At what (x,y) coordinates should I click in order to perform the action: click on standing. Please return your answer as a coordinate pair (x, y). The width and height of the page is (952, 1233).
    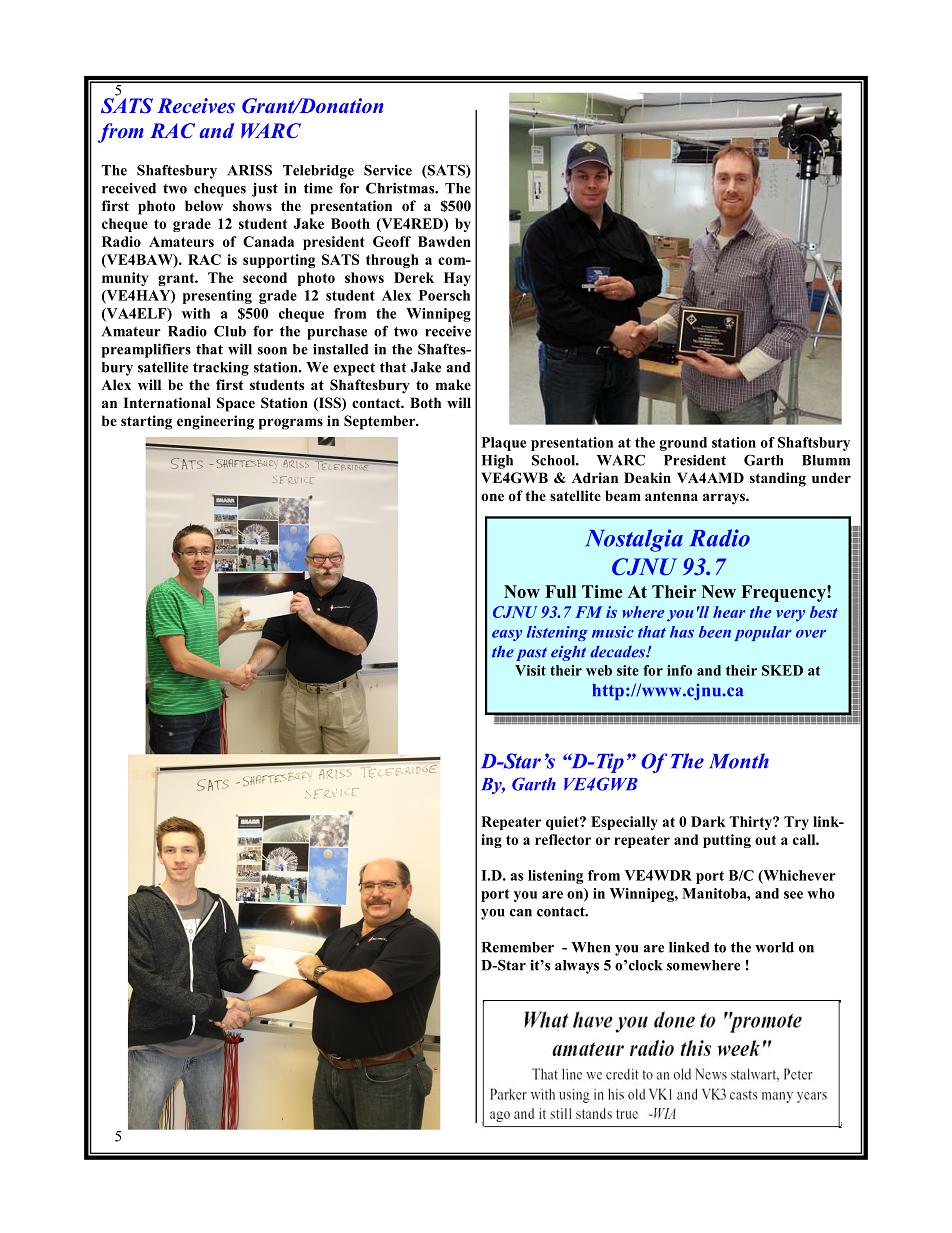
    Looking at the image, I should click on (778, 479).
